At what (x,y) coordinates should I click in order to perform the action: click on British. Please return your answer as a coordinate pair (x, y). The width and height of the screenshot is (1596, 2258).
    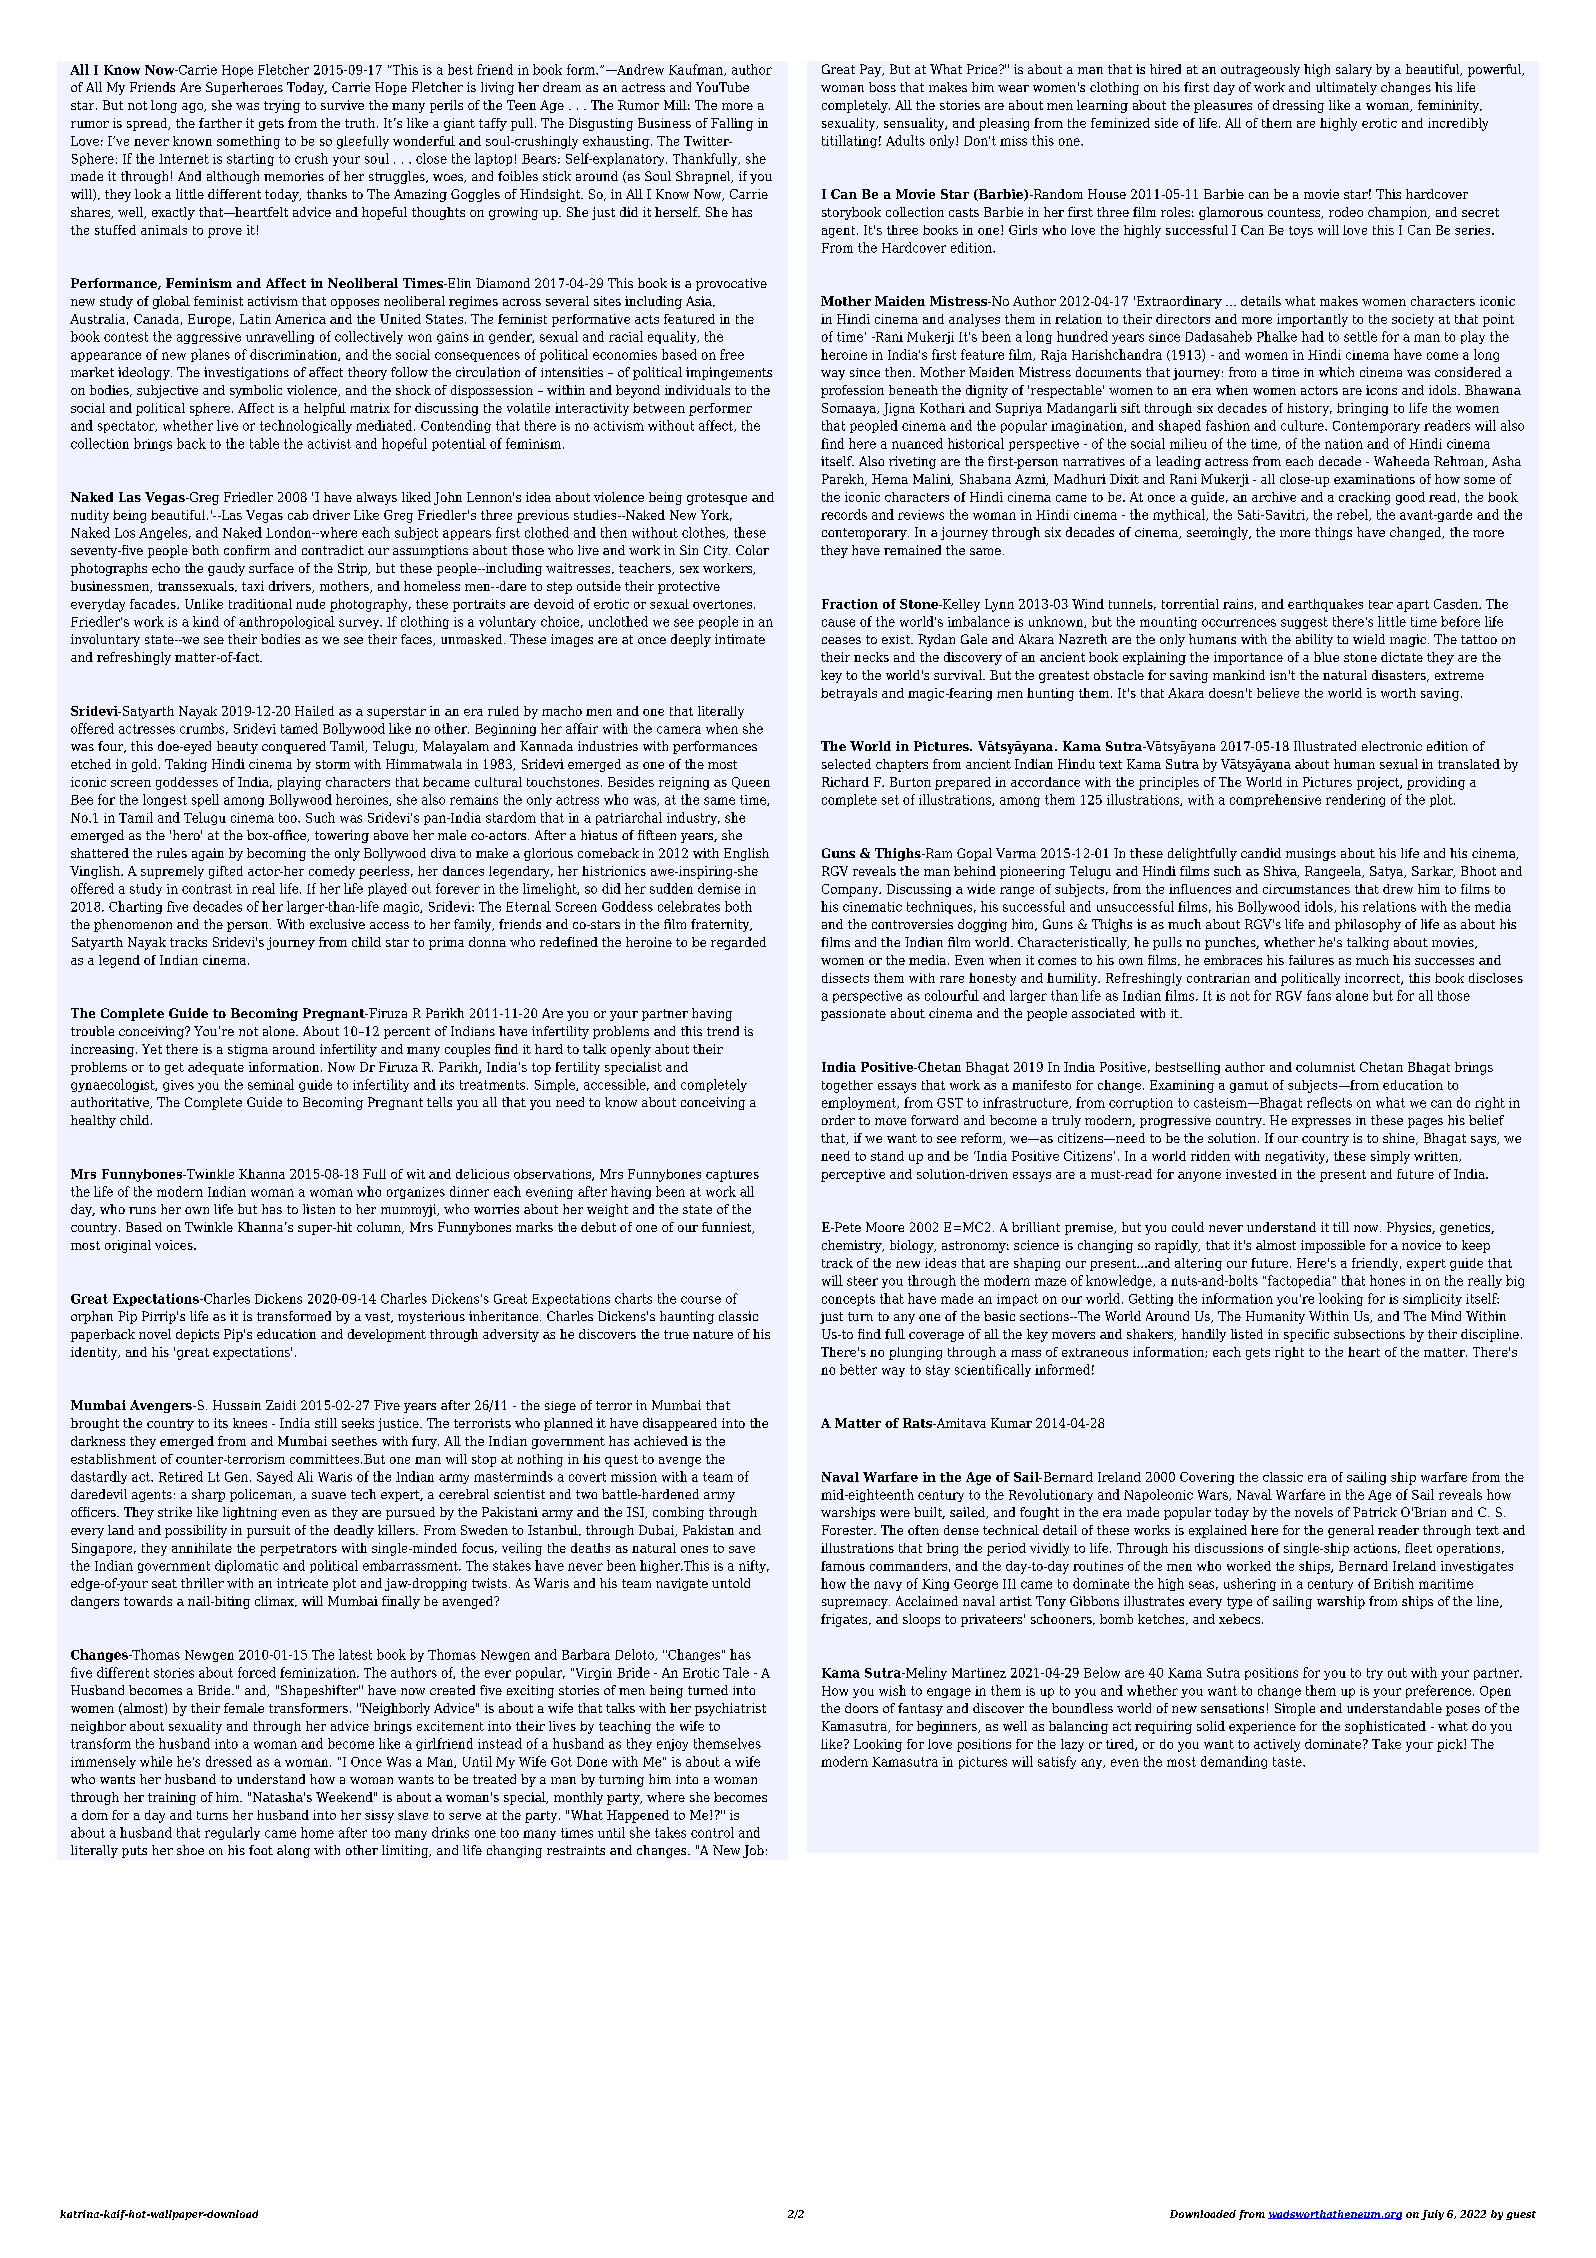
    Looking at the image, I should click on (1394, 1583).
